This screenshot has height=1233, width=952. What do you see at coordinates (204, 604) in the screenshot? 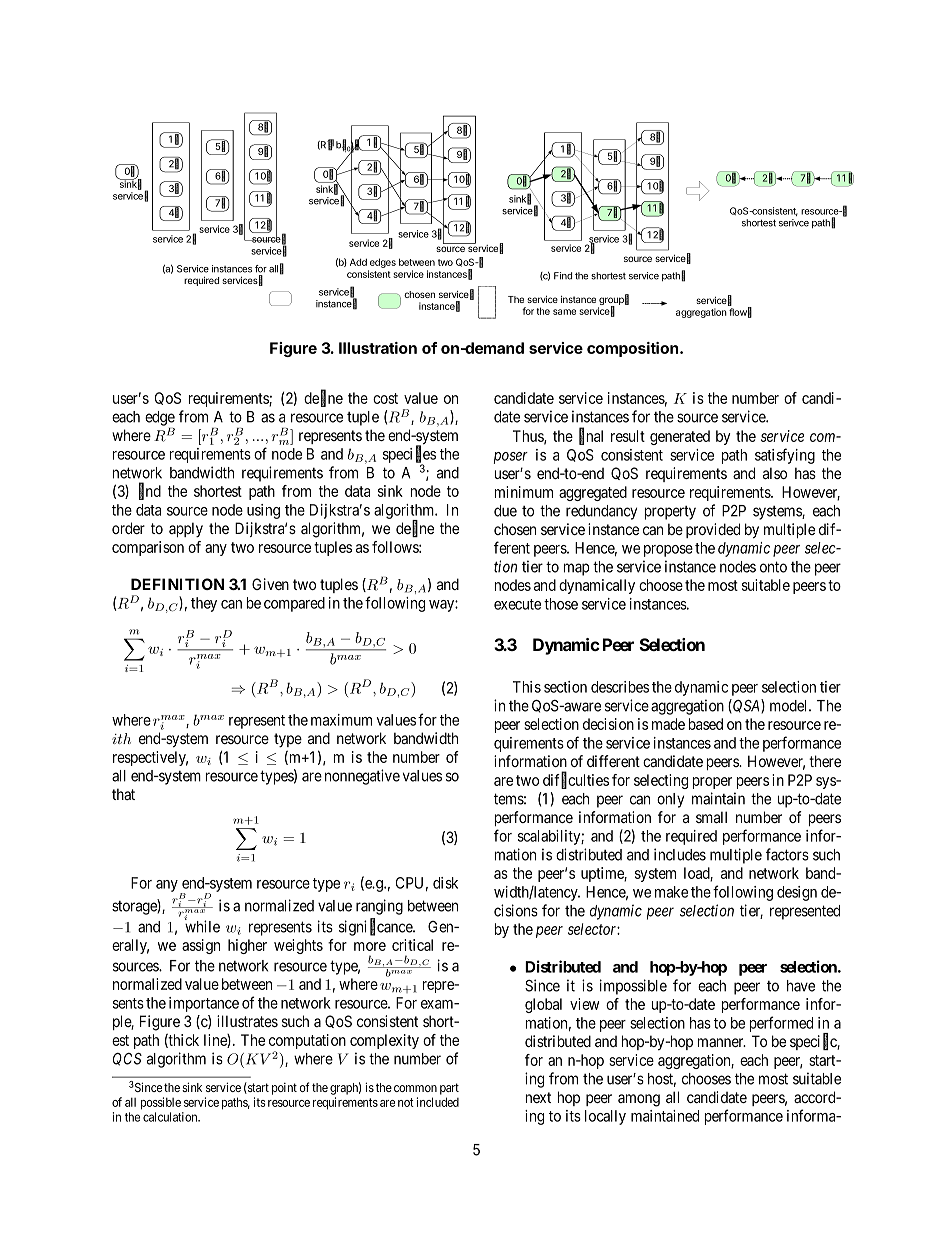
I see `they` at bounding box center [204, 604].
